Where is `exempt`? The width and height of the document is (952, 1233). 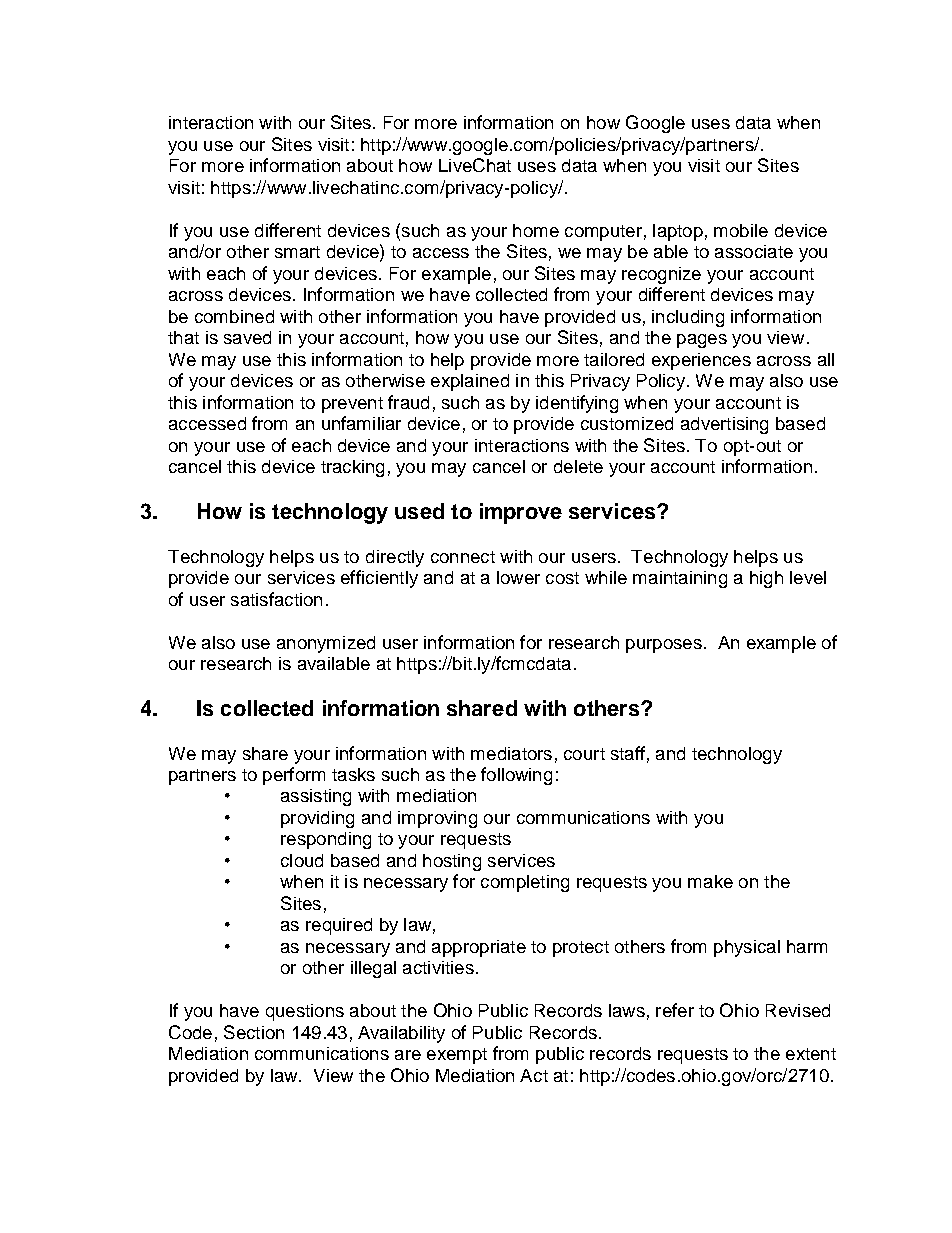 exempt is located at coordinates (457, 1056).
